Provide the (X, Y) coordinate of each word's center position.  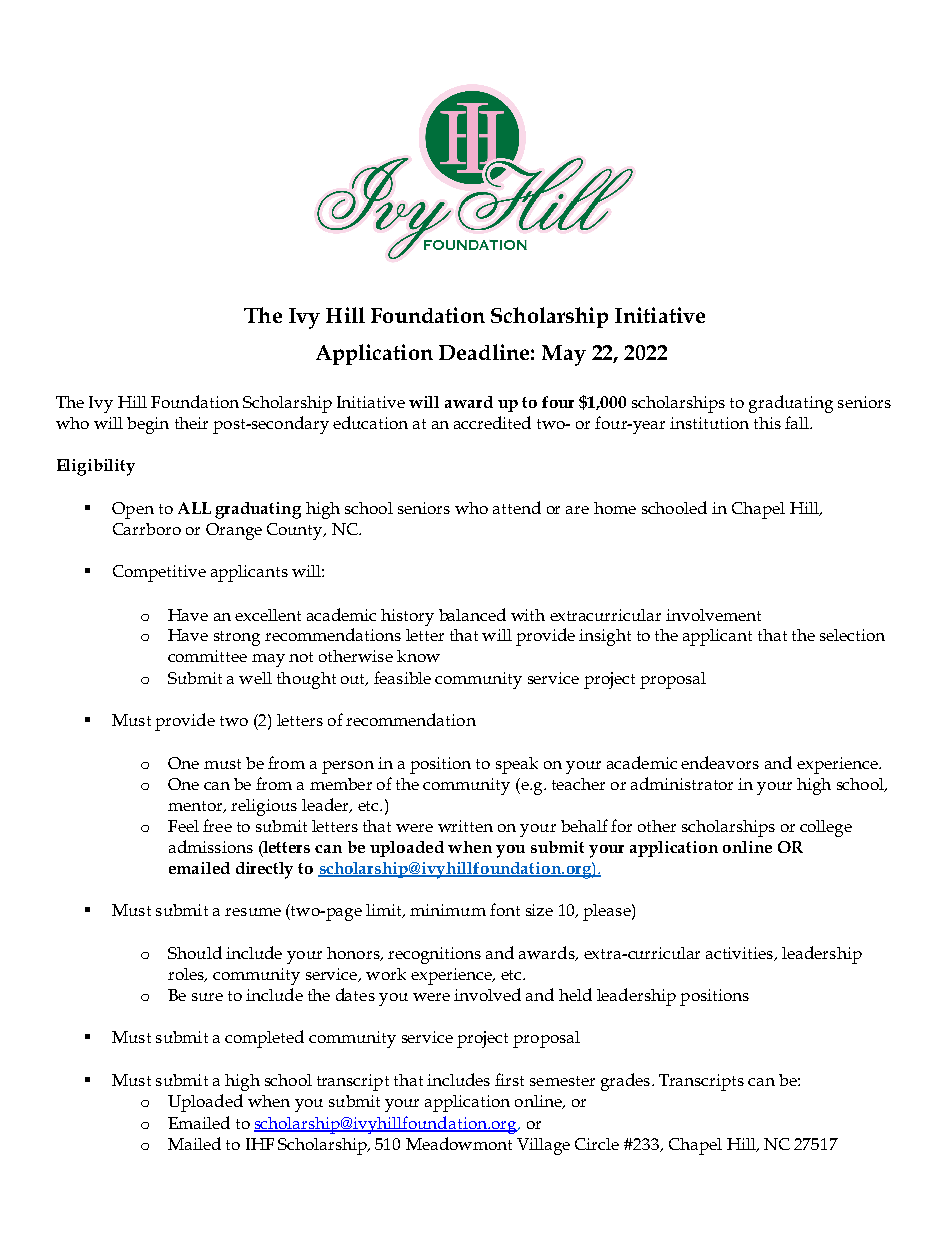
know (418, 656)
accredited (492, 422)
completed (264, 1039)
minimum (448, 910)
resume (253, 912)
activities (741, 954)
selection (852, 635)
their (191, 423)
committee (207, 656)
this (767, 423)
